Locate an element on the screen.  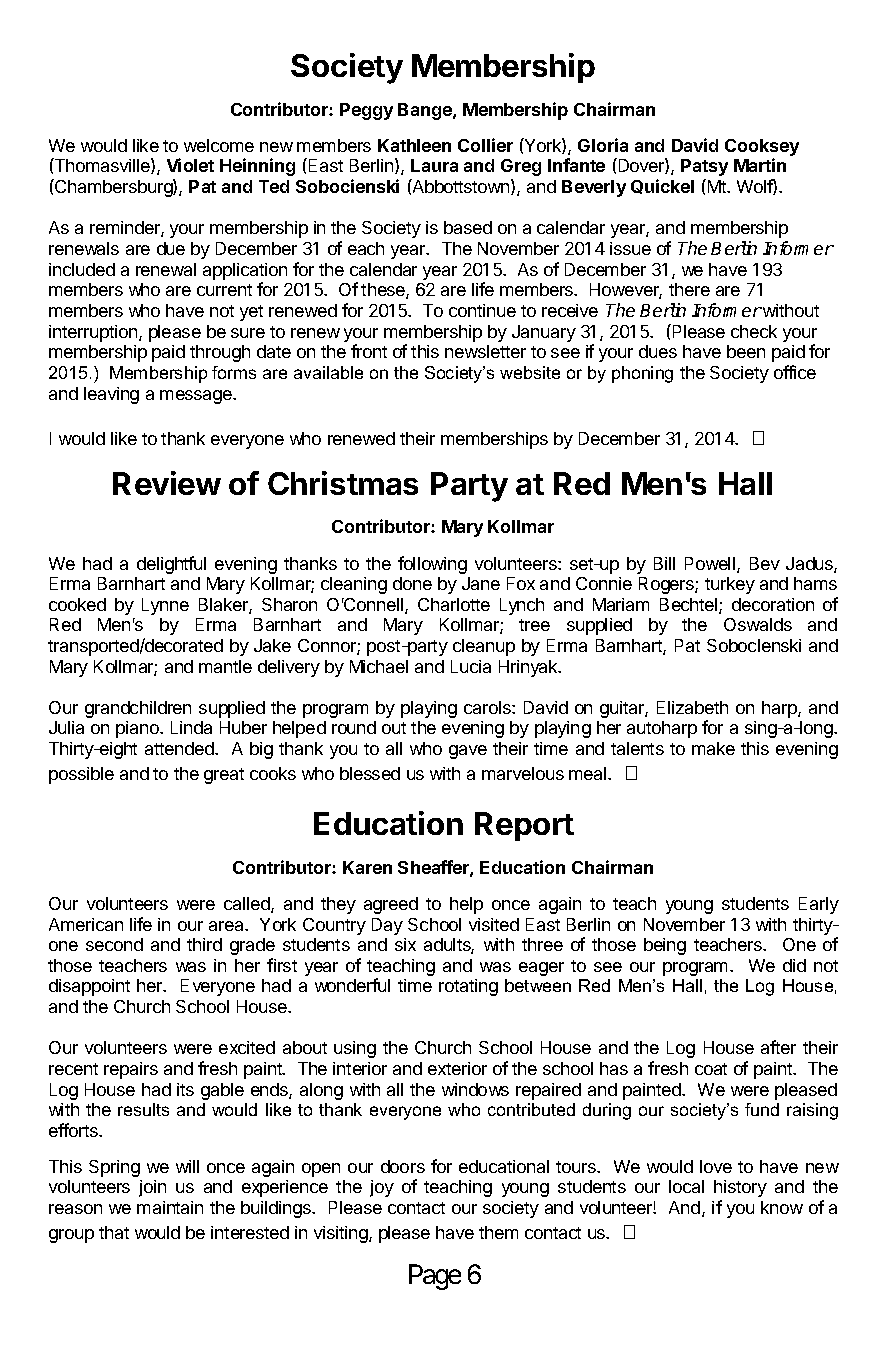
Kathleen is located at coordinates (414, 145).
